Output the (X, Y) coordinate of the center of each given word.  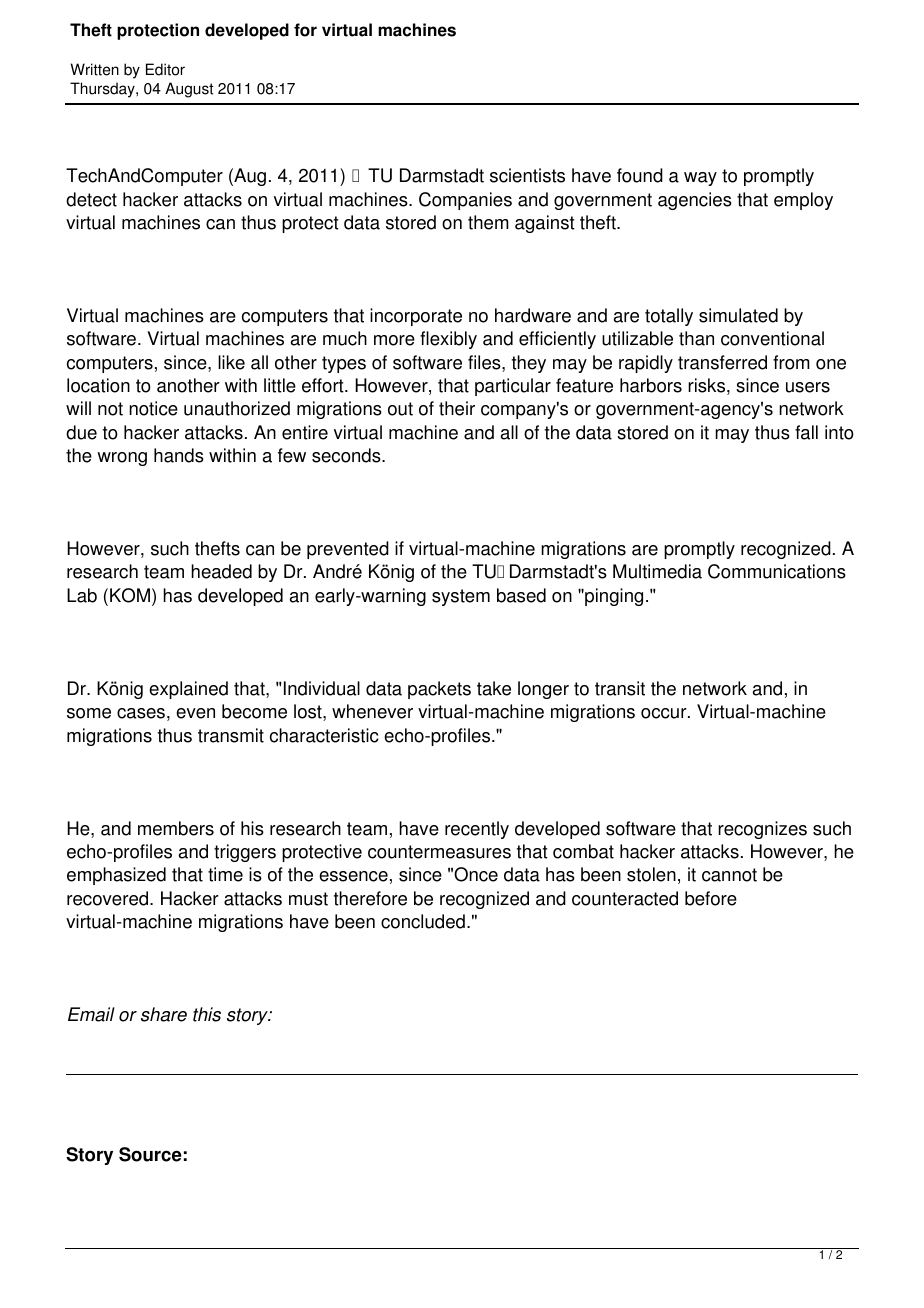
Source (150, 1154)
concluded (423, 921)
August (189, 90)
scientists (527, 175)
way (700, 179)
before (711, 898)
